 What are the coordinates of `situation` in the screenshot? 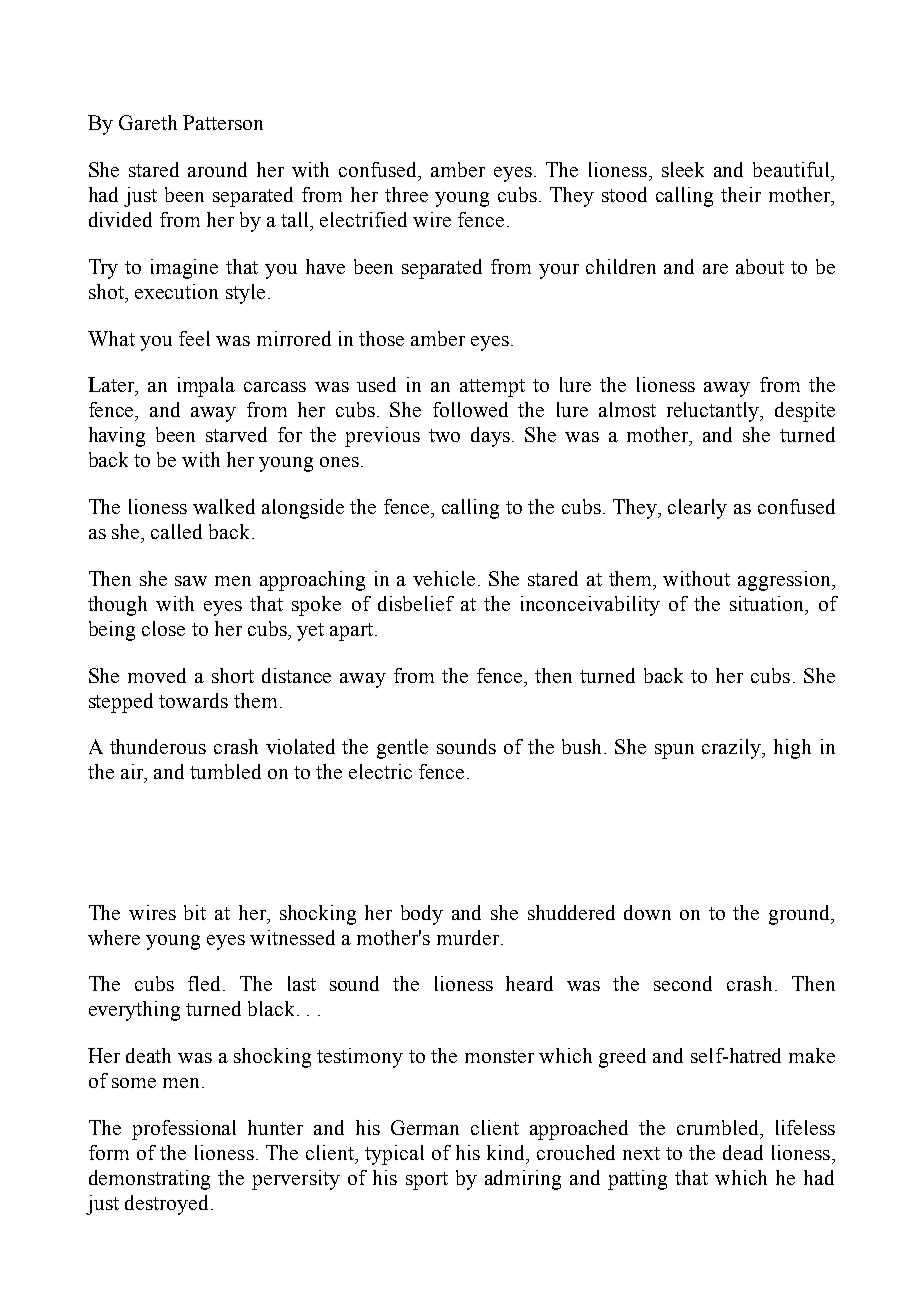 It's located at (768, 603).
